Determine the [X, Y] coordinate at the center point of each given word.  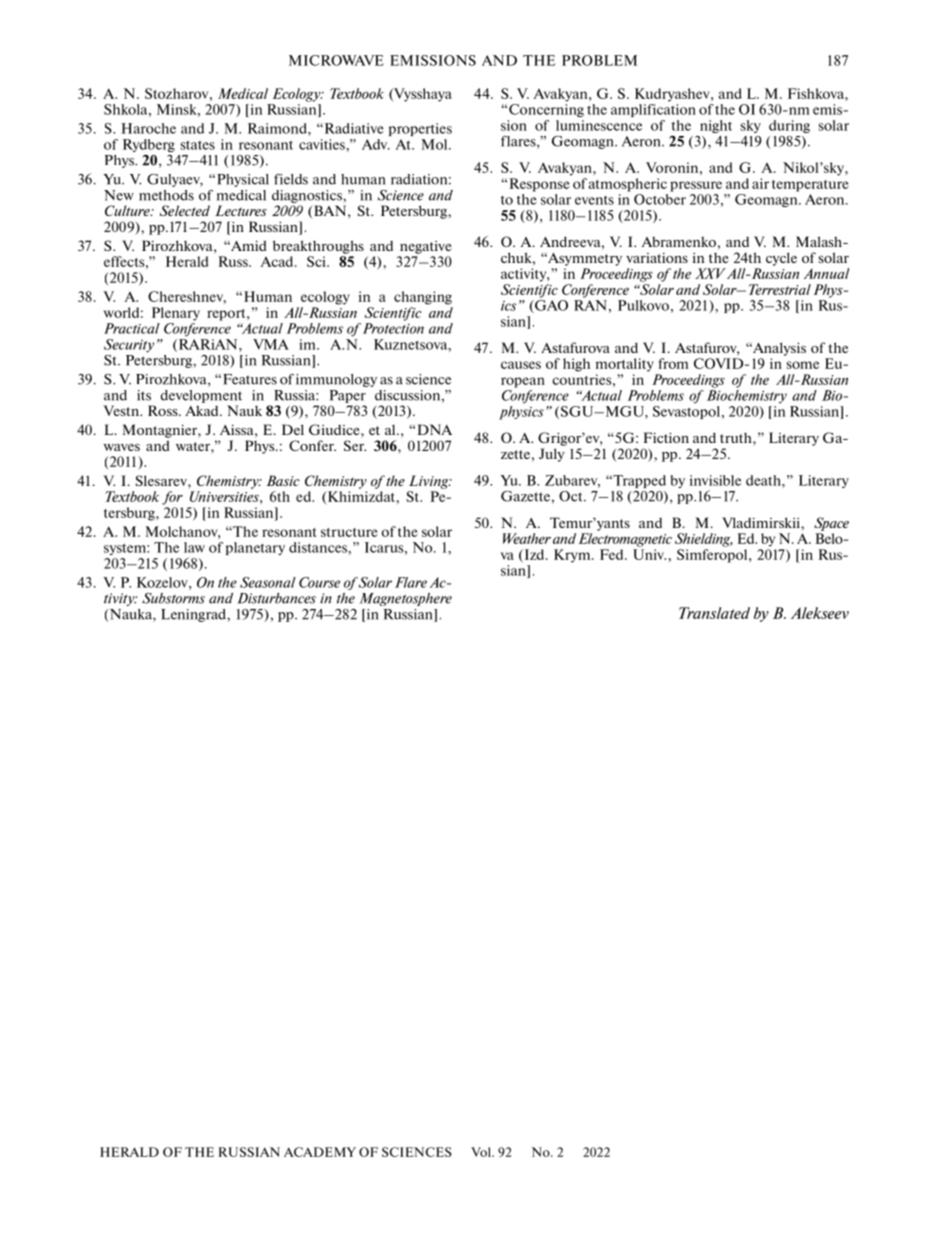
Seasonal [268, 582]
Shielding [704, 540]
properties [420, 129]
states [197, 145]
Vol [482, 1152]
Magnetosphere [406, 599]
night [716, 126]
